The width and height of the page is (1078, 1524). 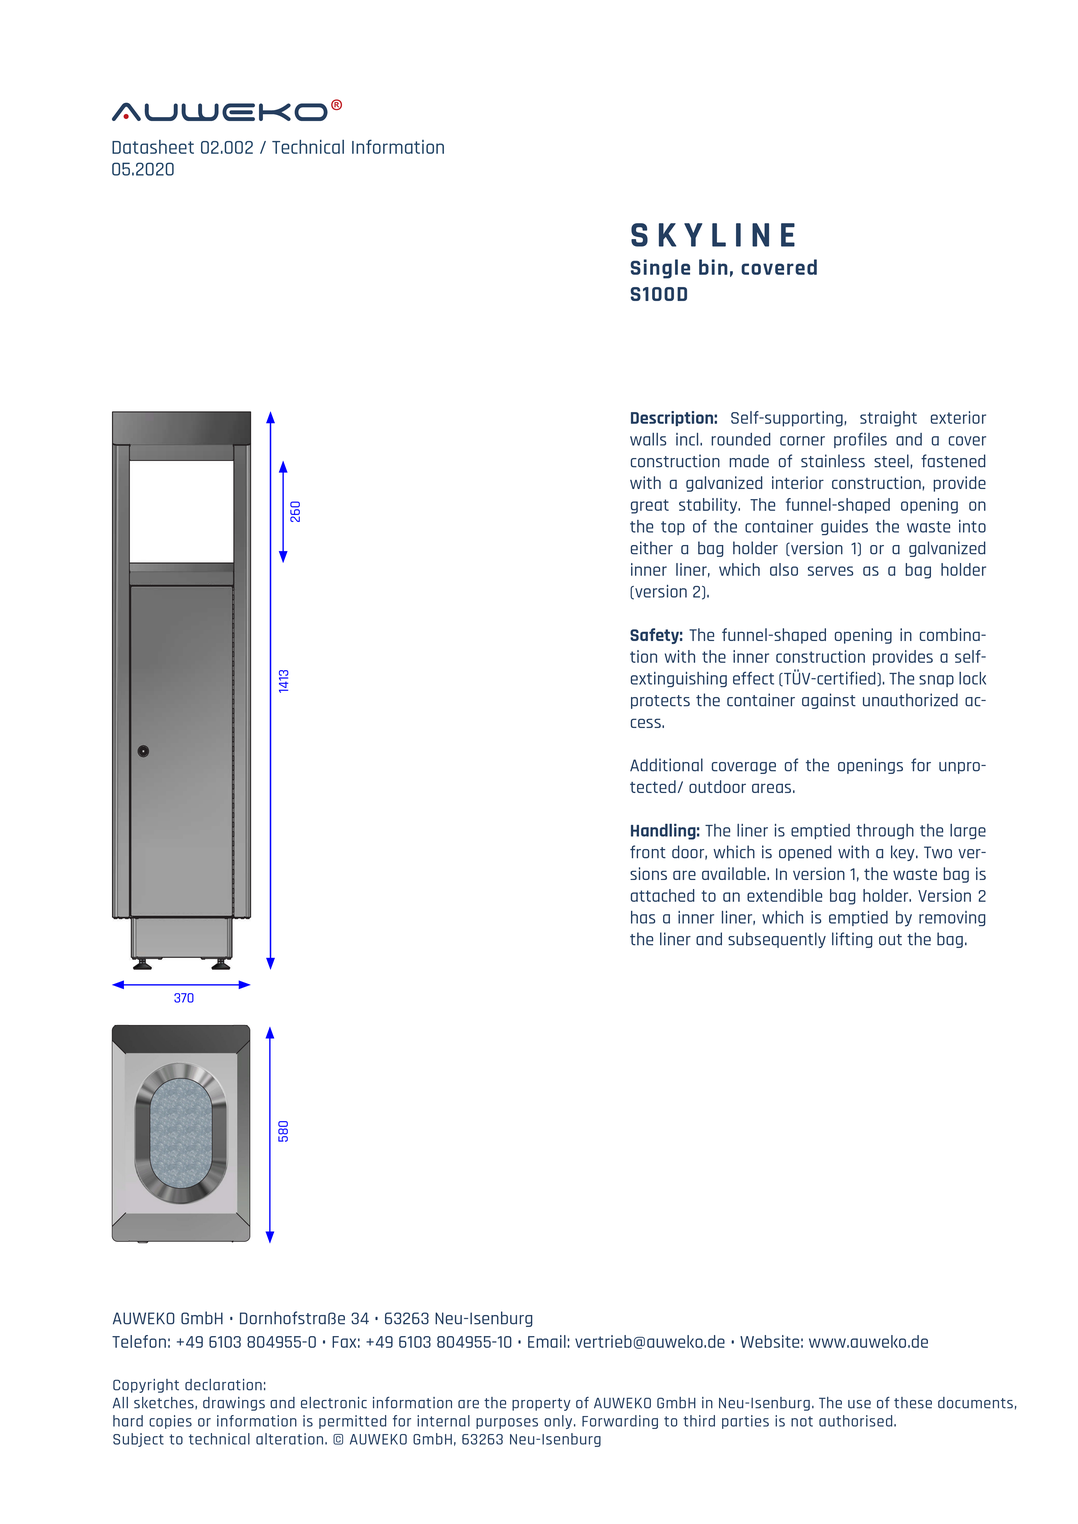 What do you see at coordinates (777, 940) in the page?
I see `subsequently` at bounding box center [777, 940].
